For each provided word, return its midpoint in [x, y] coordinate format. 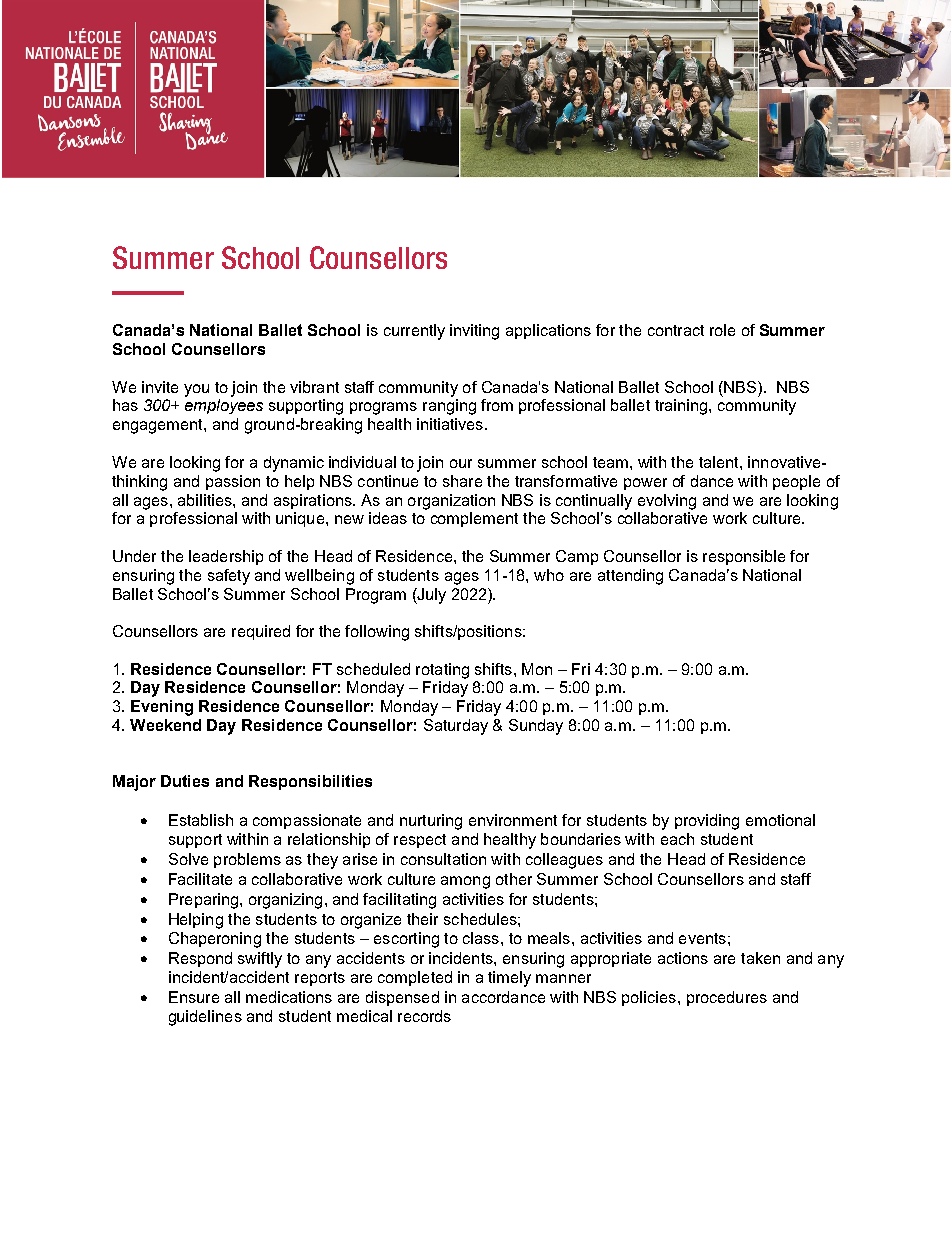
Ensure [194, 997]
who [549, 575]
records [424, 1016]
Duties [185, 781]
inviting [474, 332]
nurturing [431, 822]
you [196, 390]
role [722, 330]
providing [707, 822]
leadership [226, 557]
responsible [744, 557]
